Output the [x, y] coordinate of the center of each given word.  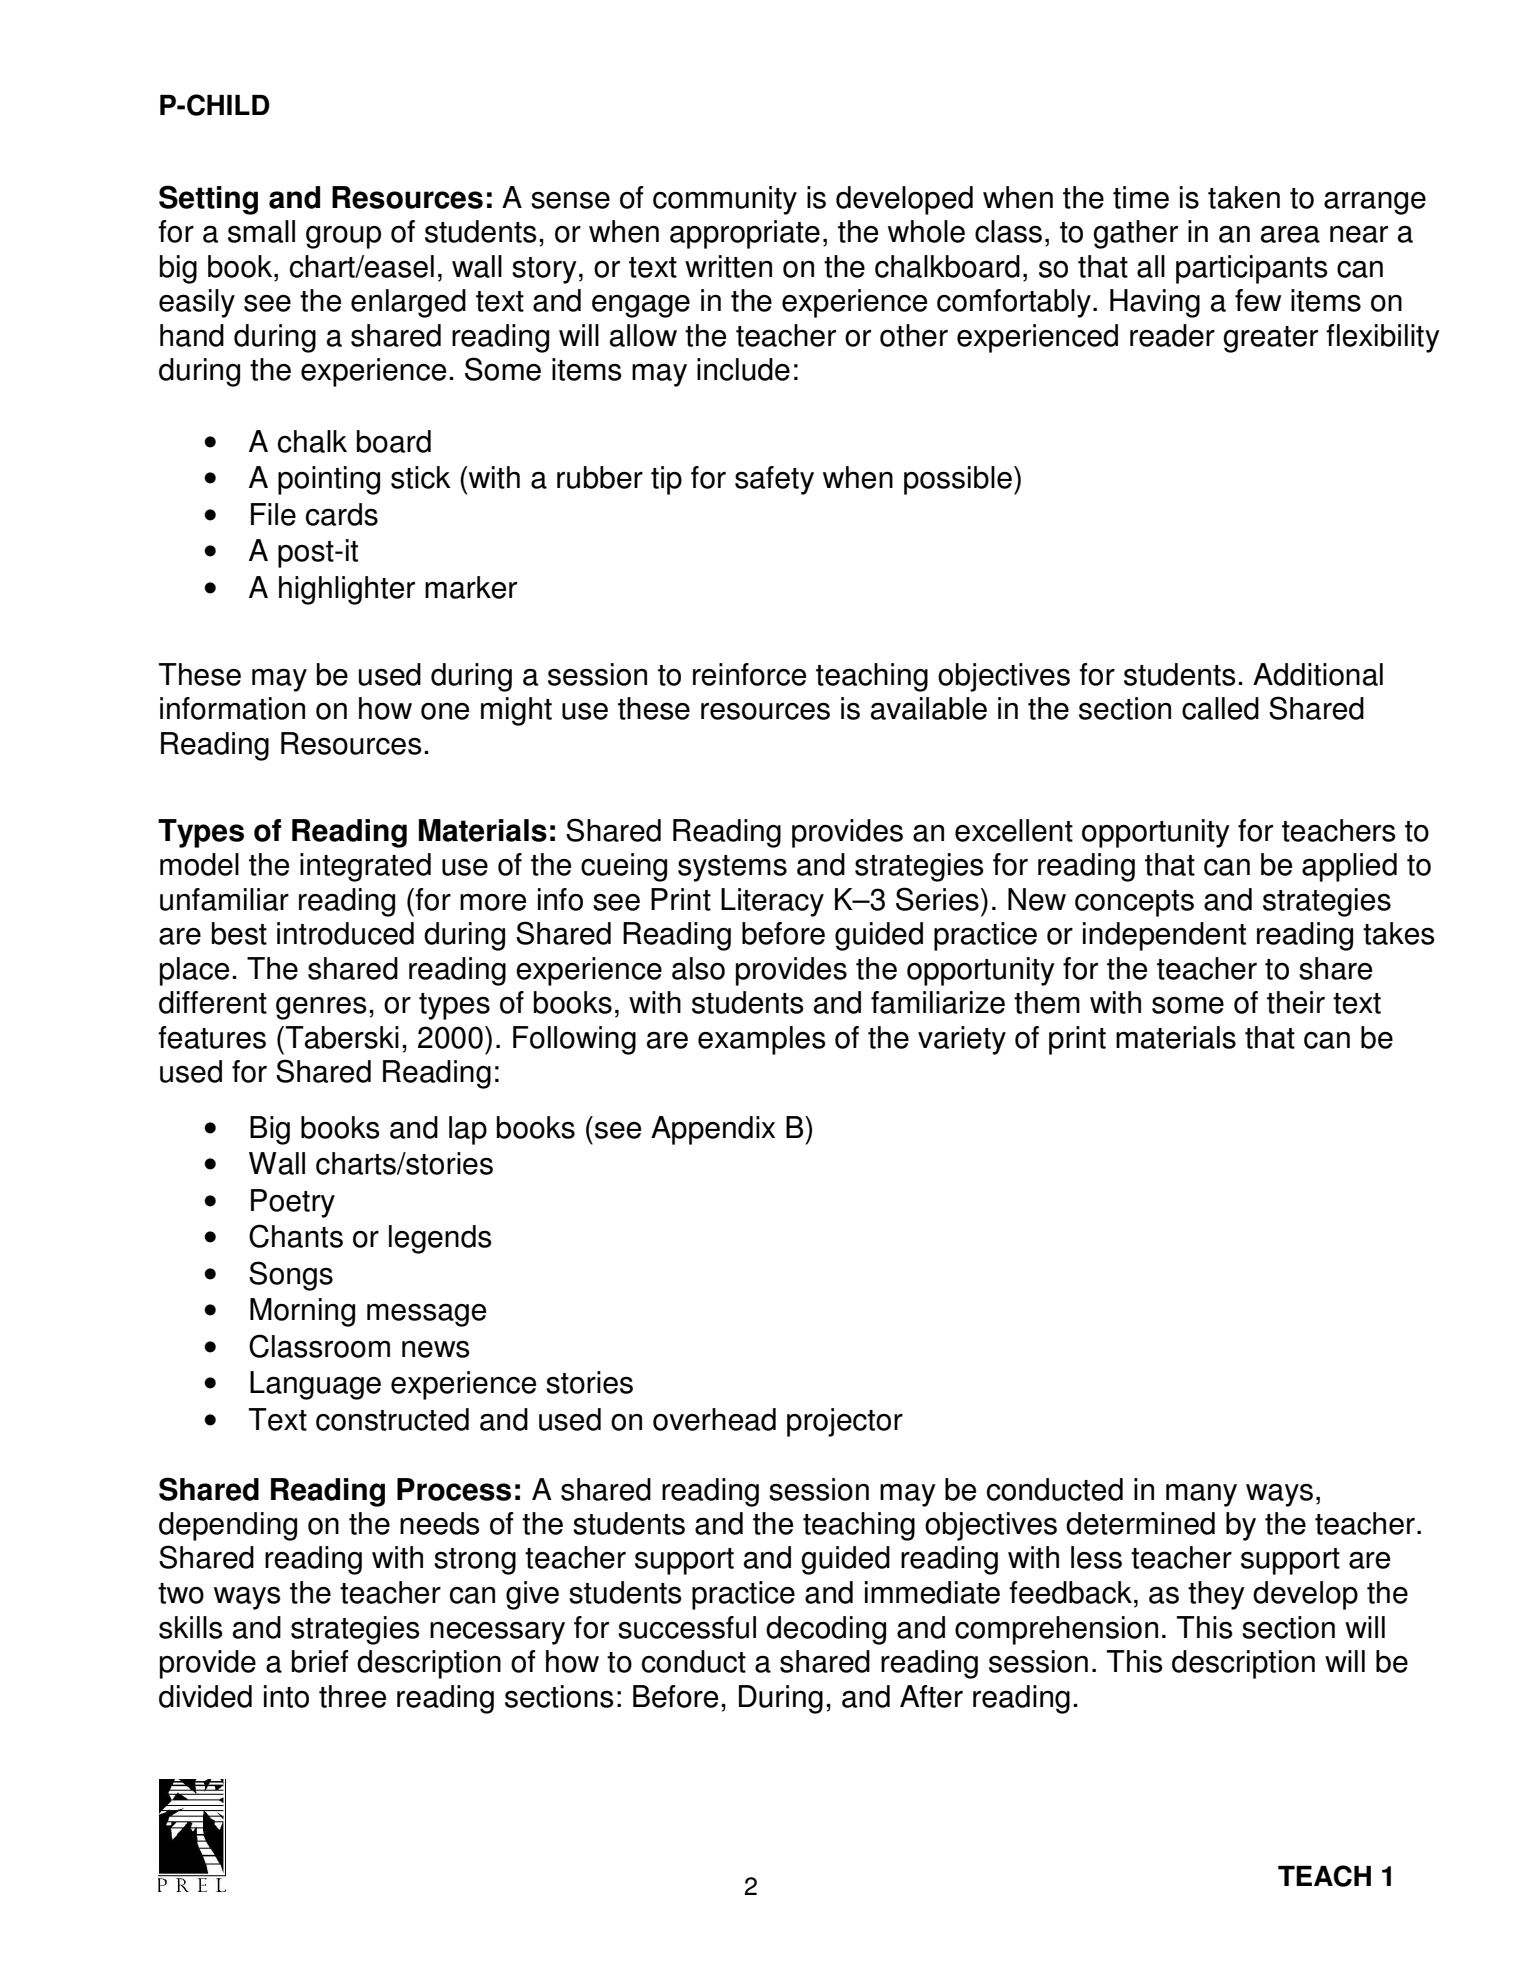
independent [1164, 936]
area [1290, 234]
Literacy [772, 902]
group [343, 237]
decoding [826, 1630]
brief [320, 1661]
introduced [345, 933]
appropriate [745, 234]
